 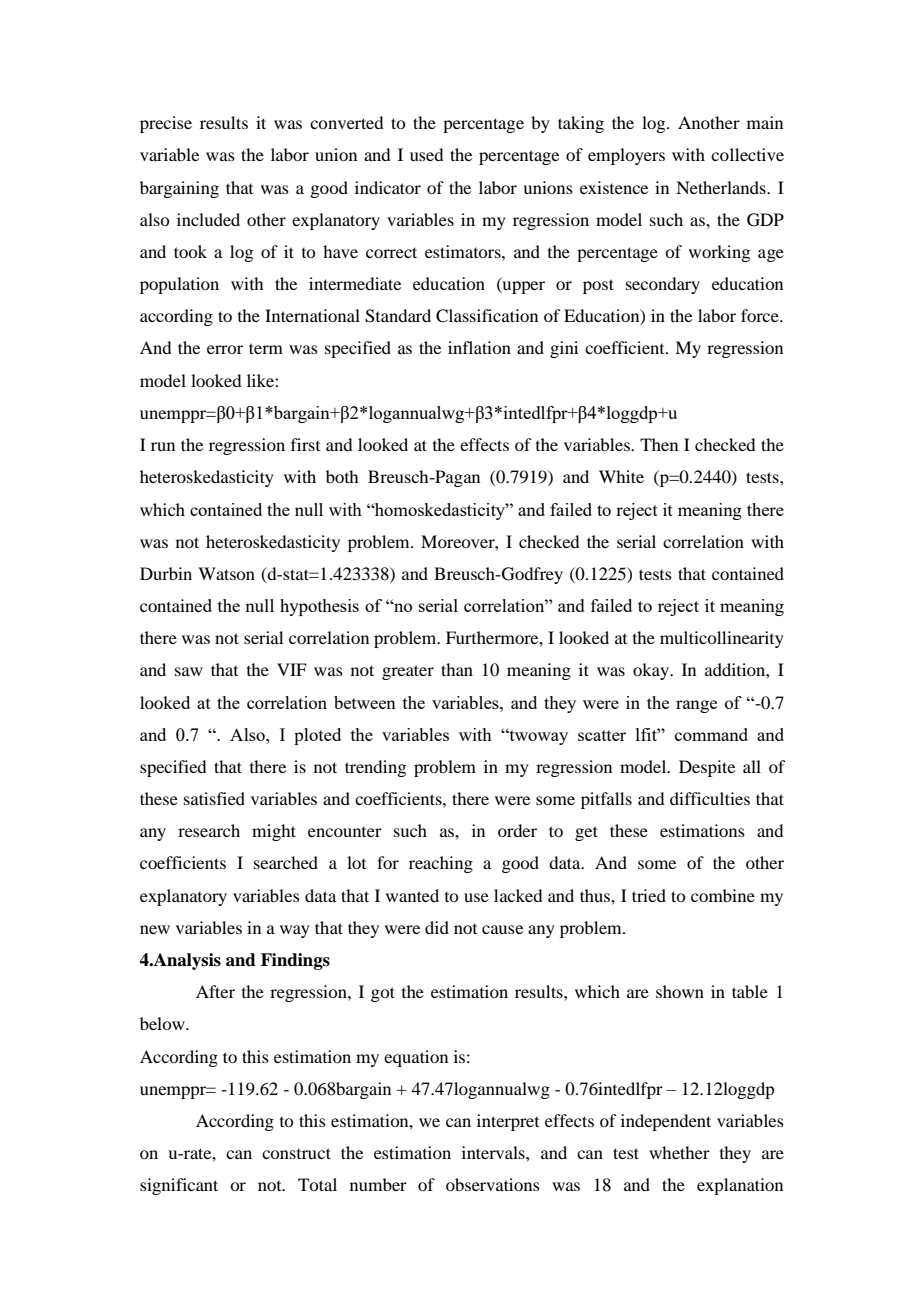 I want to click on difficulties, so click(x=710, y=798).
